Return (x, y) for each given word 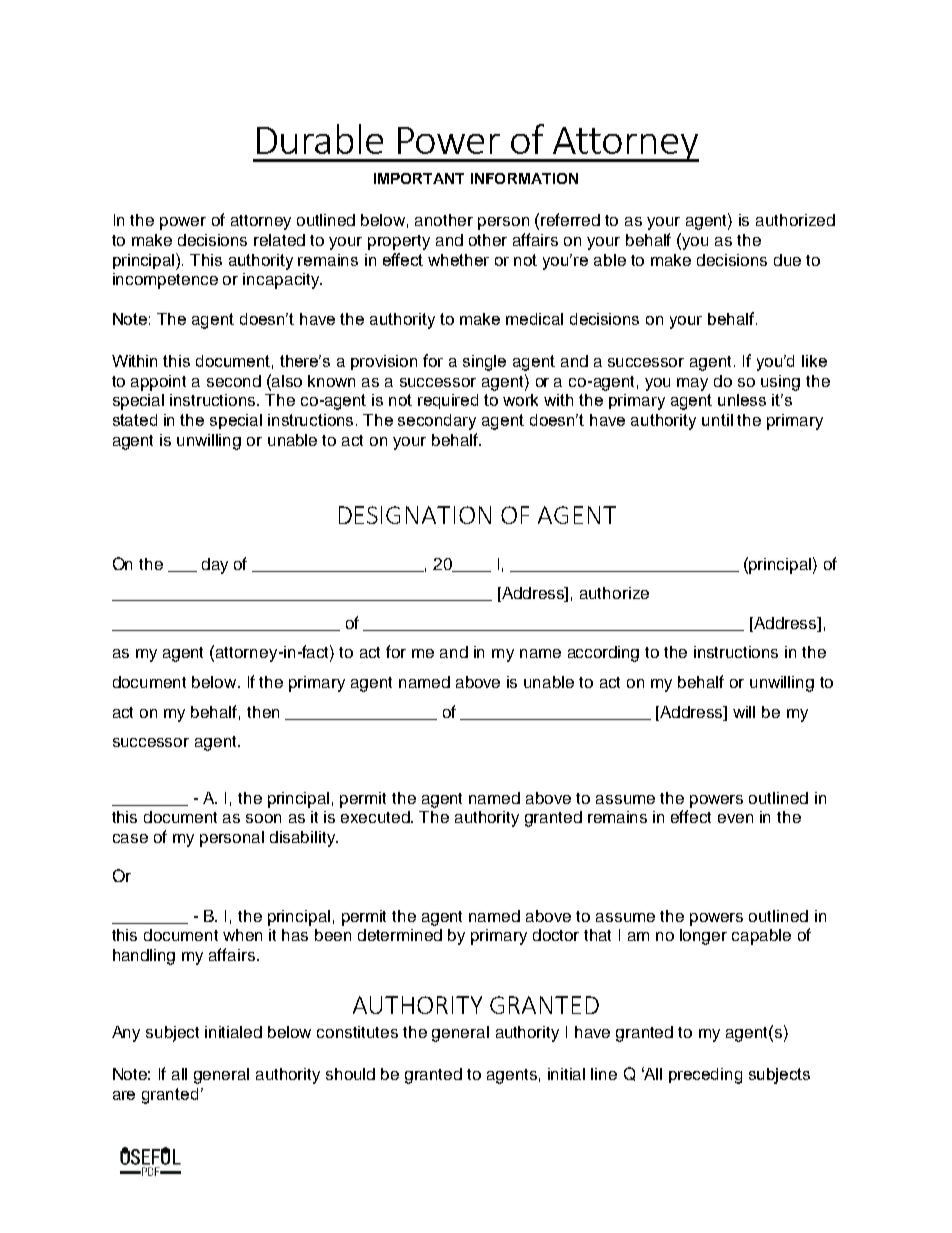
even (735, 818)
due (787, 260)
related (279, 240)
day (215, 566)
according (603, 654)
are (124, 1095)
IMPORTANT (419, 178)
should (350, 1074)
